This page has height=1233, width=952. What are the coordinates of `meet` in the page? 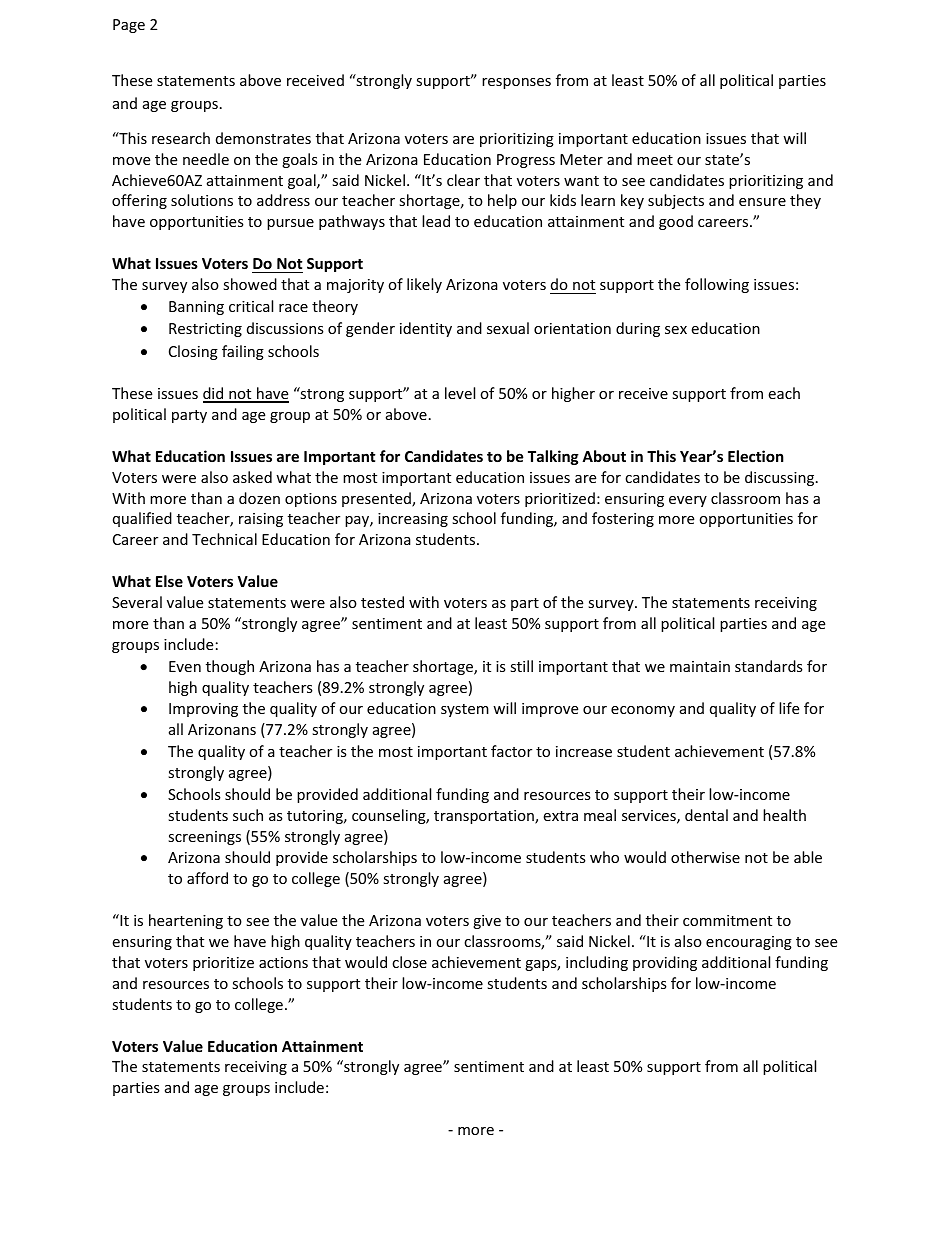 It's located at (655, 160).
